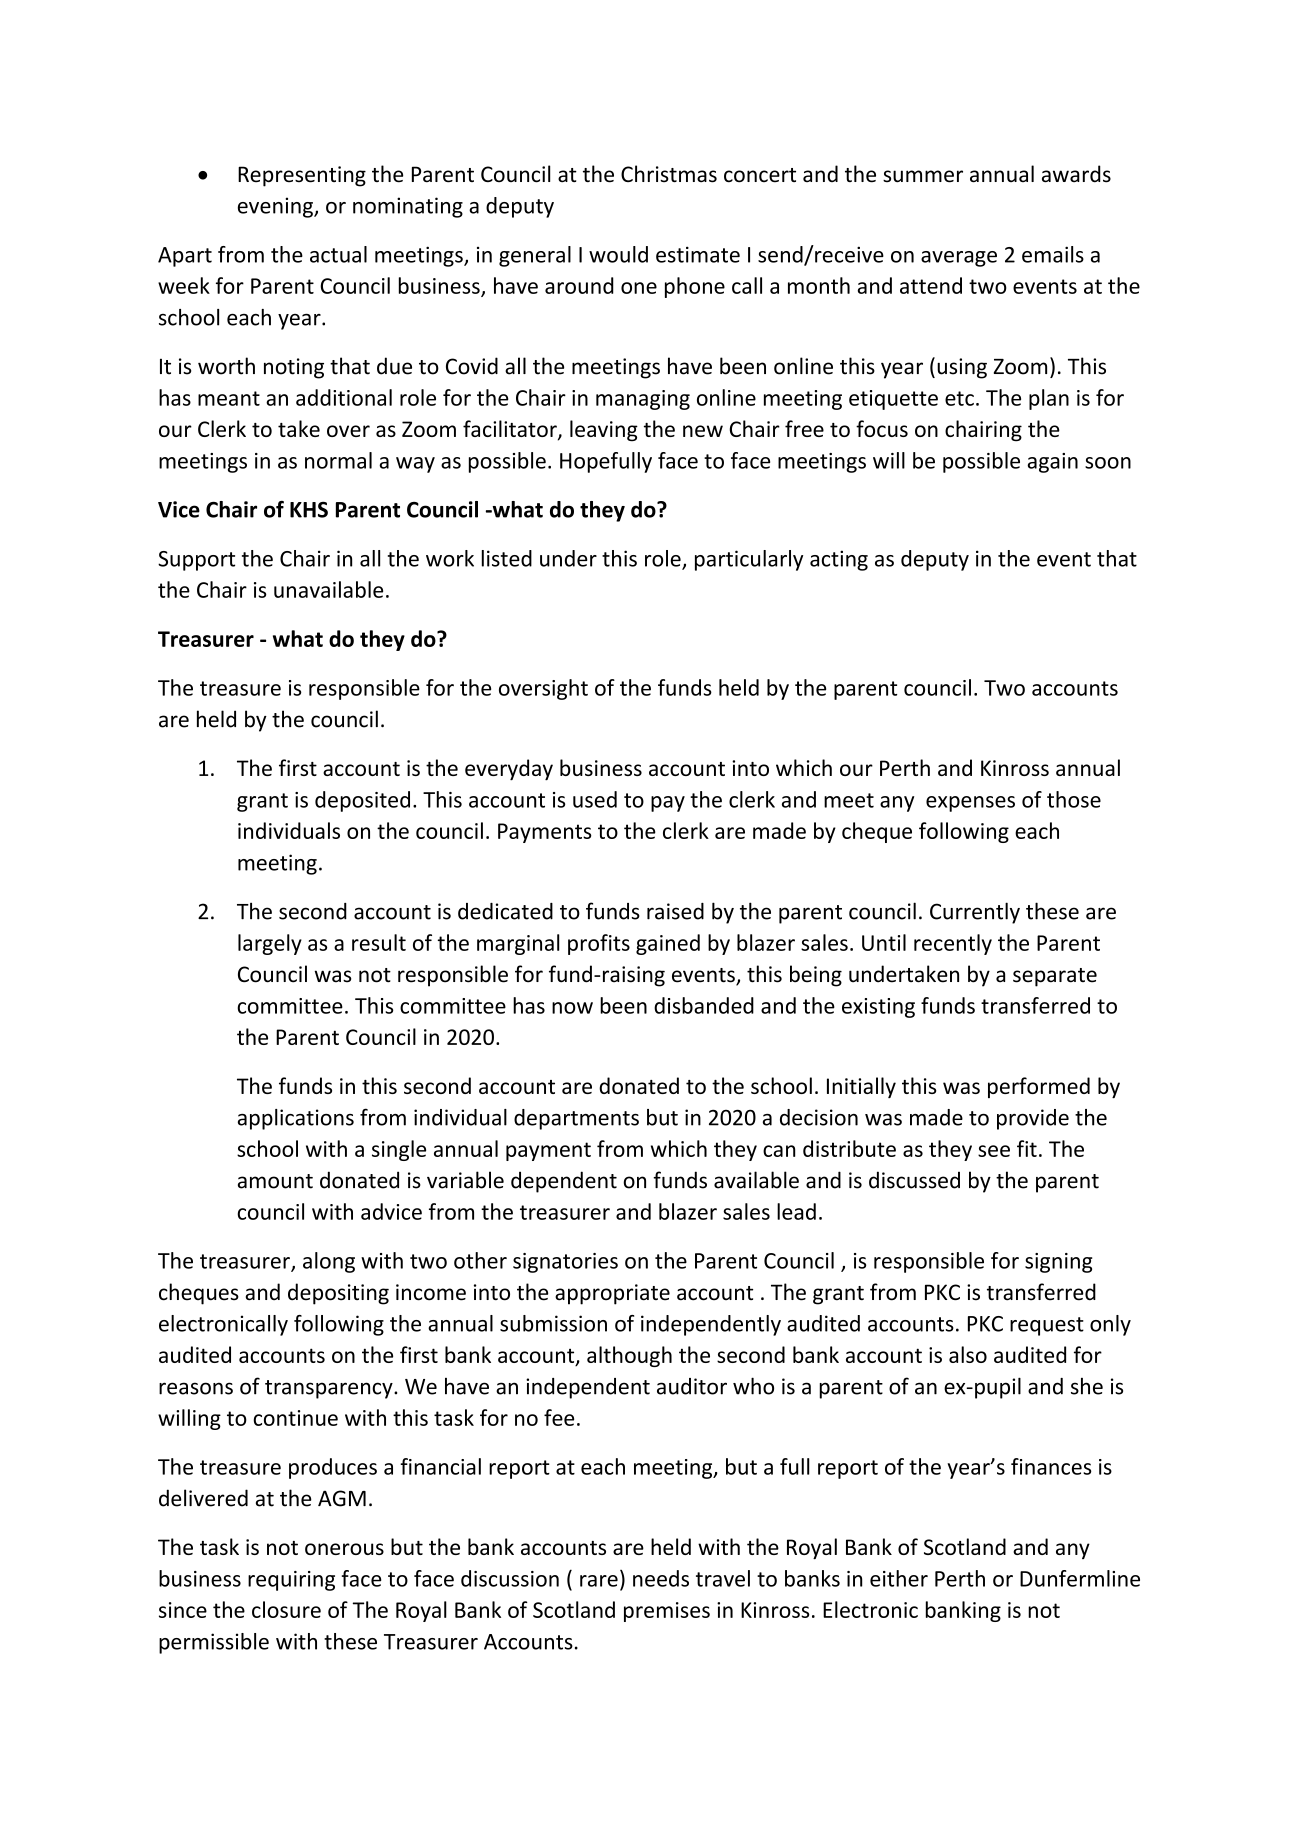  Describe the element at coordinates (286, 1609) in the screenshot. I see `closure` at that location.
